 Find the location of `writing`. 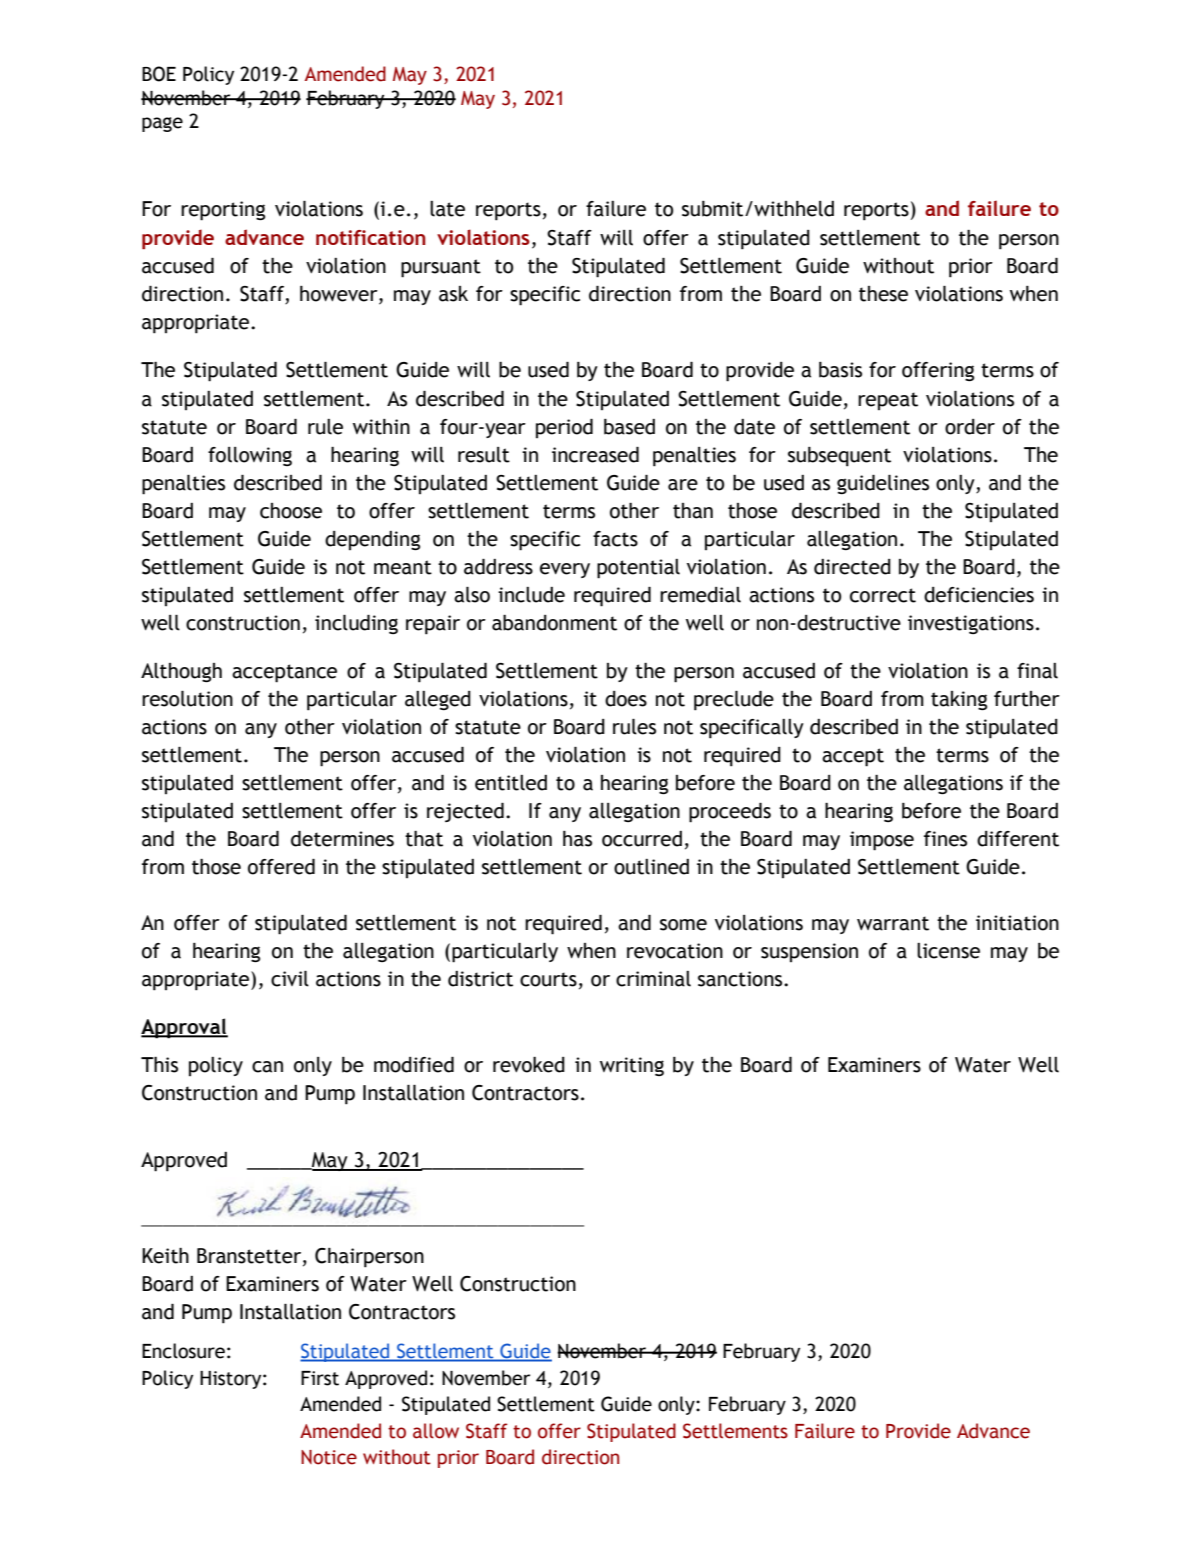

writing is located at coordinates (632, 1066).
